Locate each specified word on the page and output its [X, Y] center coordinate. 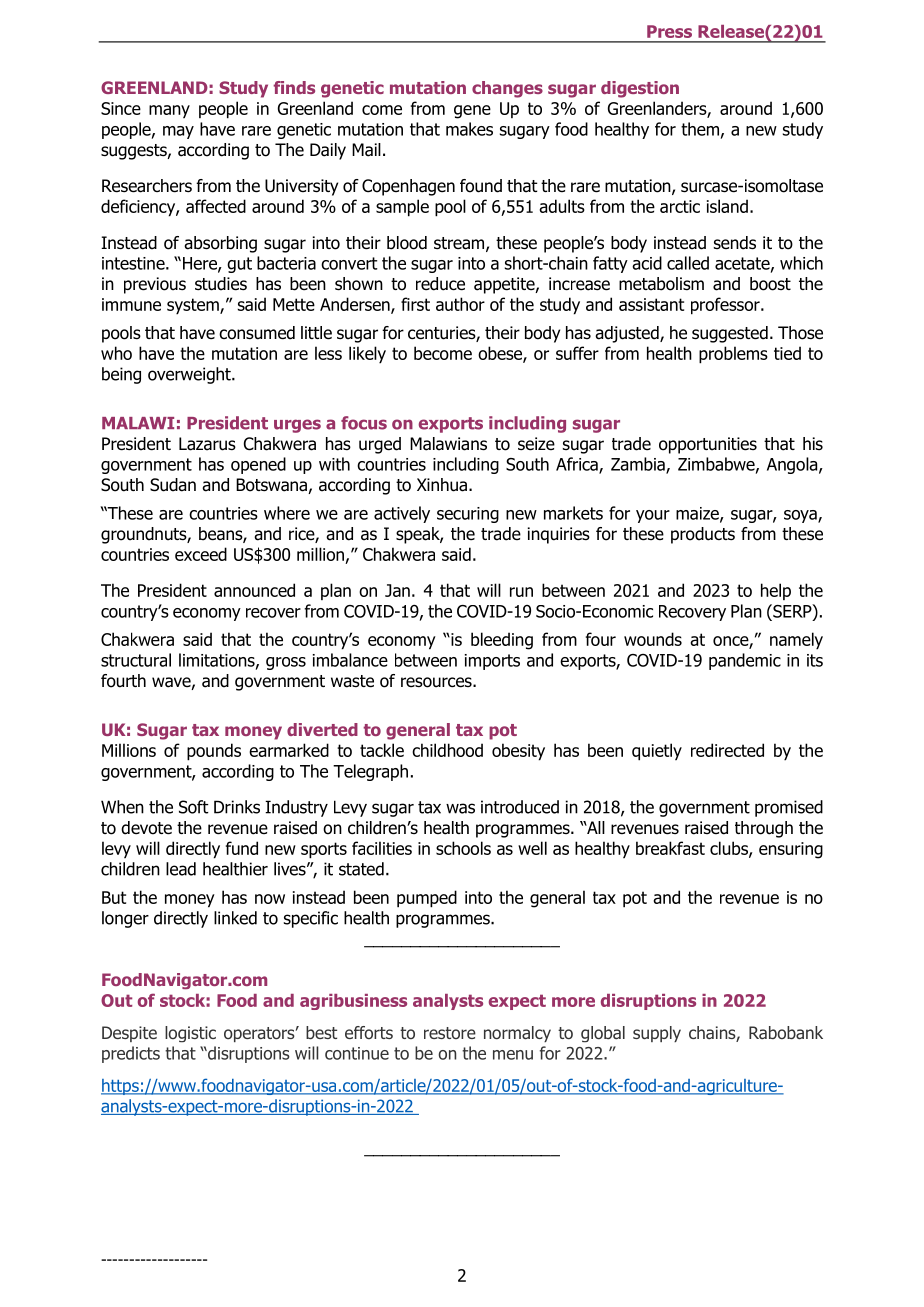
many [169, 111]
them [700, 129]
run [521, 592]
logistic [190, 1034]
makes [469, 129]
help [776, 591]
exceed [201, 554]
